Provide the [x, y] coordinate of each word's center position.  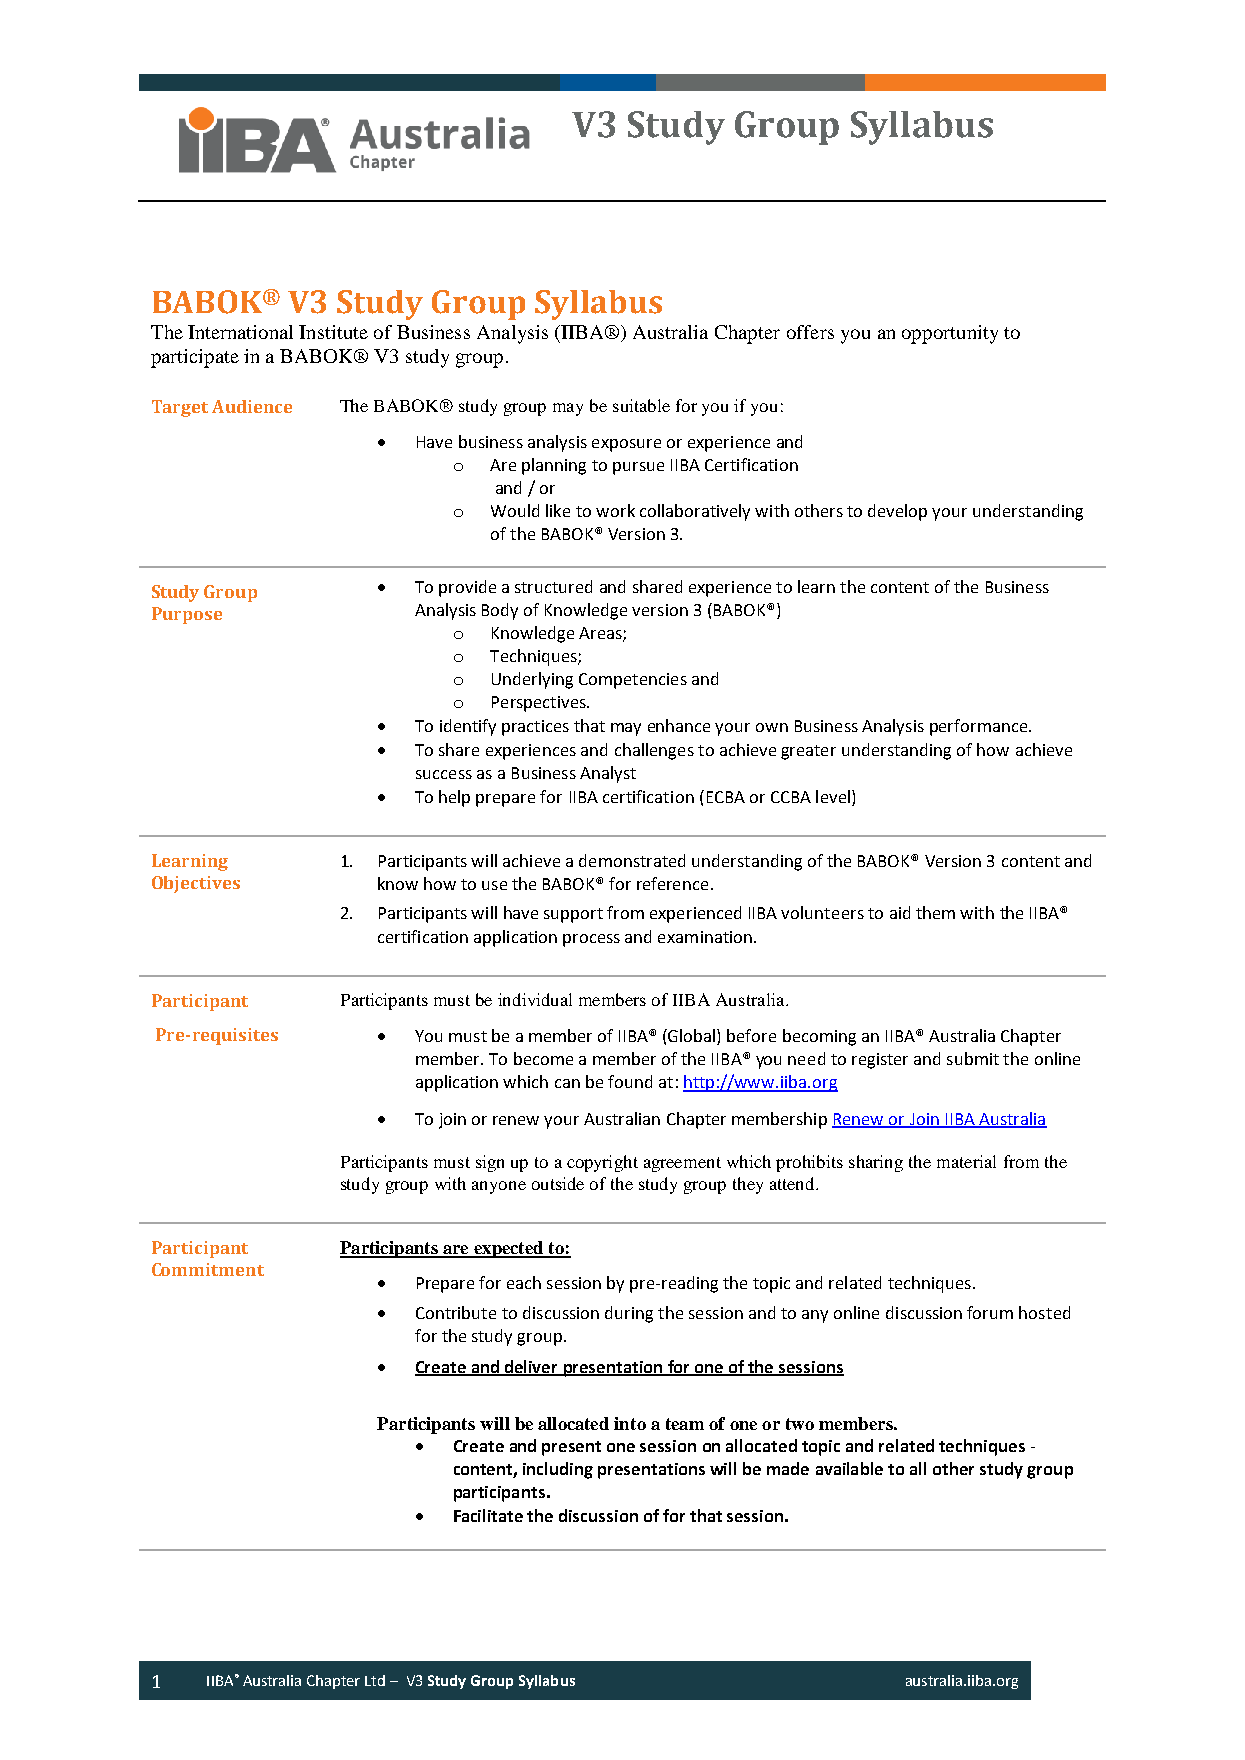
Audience [252, 406]
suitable [641, 405]
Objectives [196, 884]
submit [973, 1058]
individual [535, 999]
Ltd [375, 1680]
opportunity [950, 334]
